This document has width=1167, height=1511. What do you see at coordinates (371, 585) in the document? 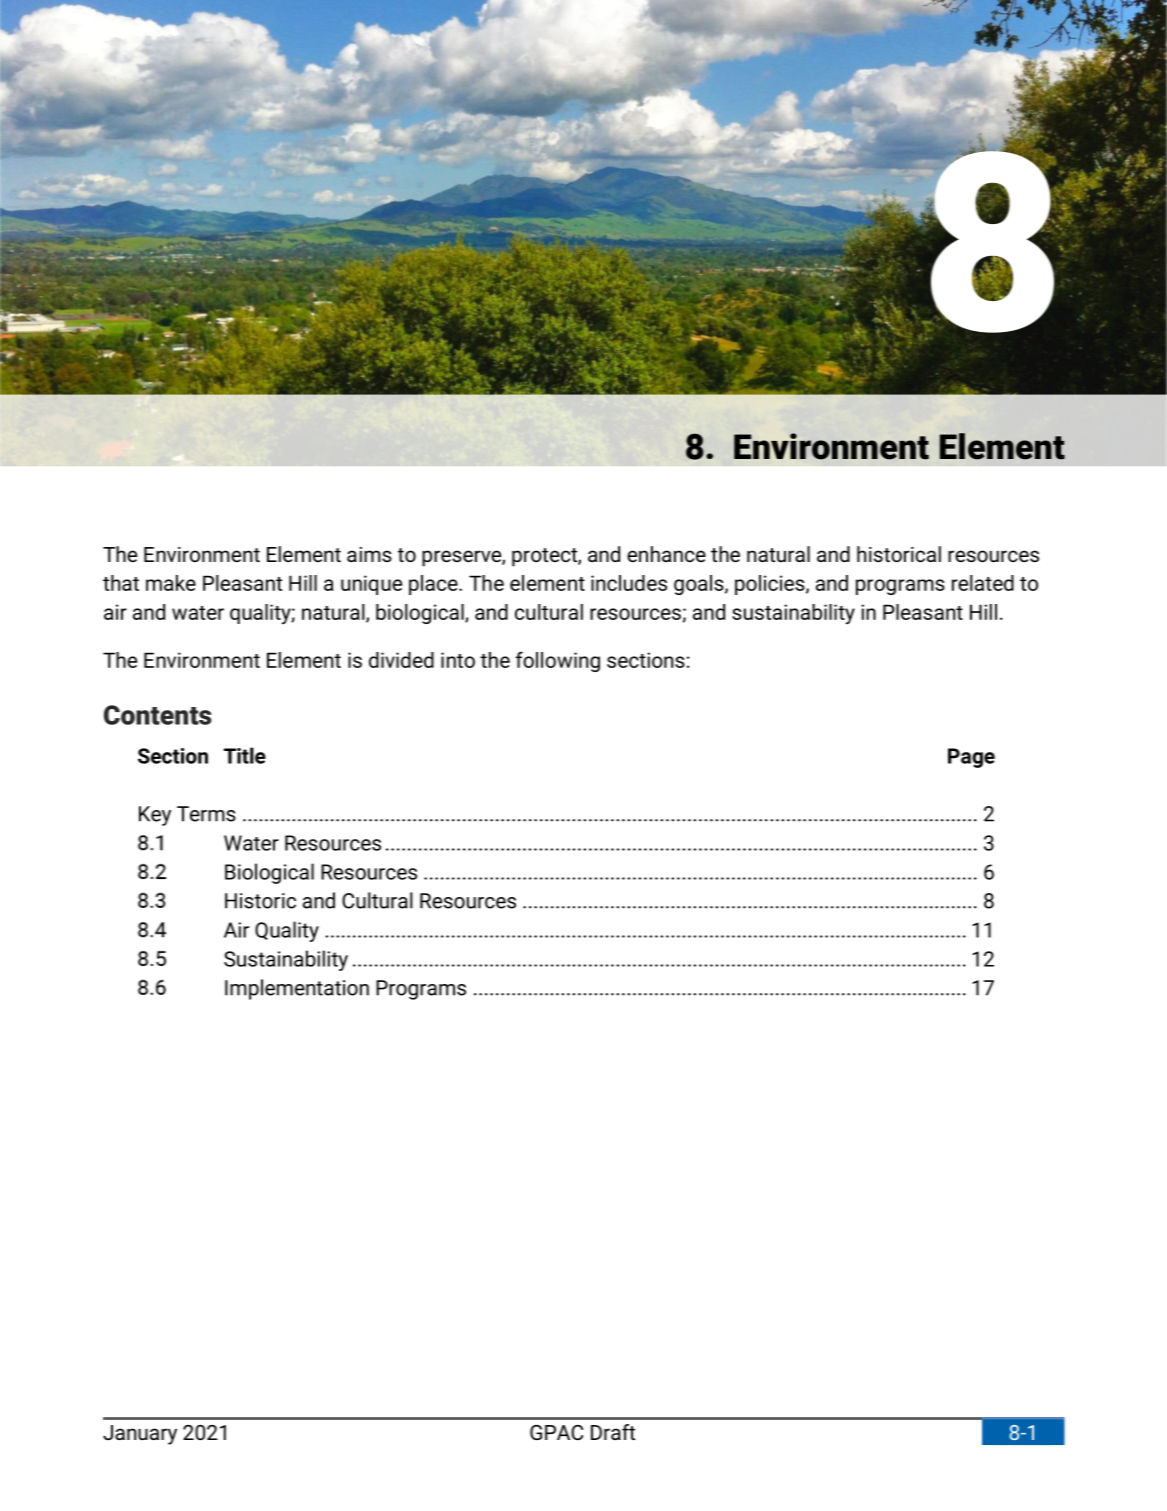
I see `unique` at bounding box center [371, 585].
